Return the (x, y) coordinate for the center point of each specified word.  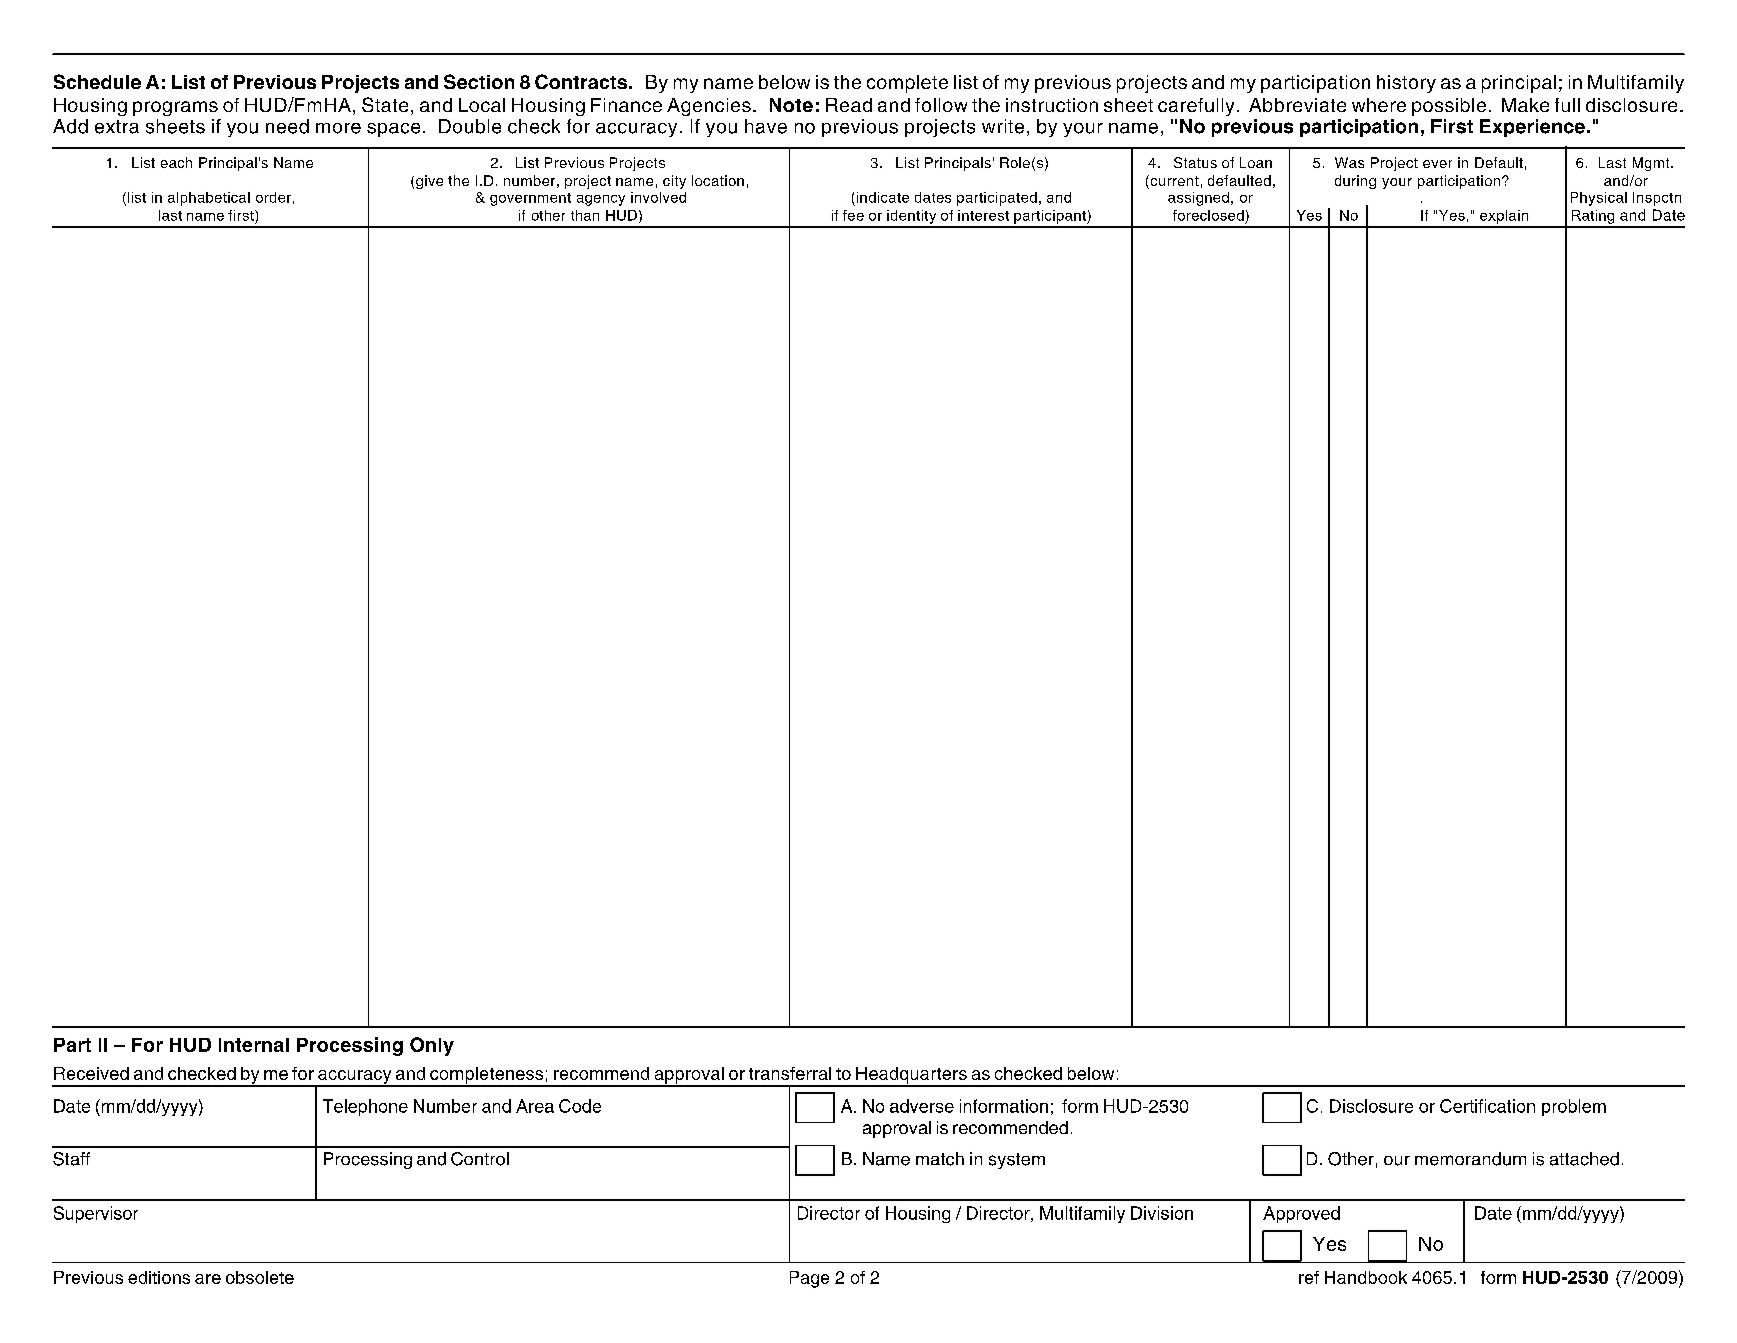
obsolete (260, 1277)
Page (809, 1279)
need (287, 126)
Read (849, 105)
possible (1449, 107)
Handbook (1366, 1277)
